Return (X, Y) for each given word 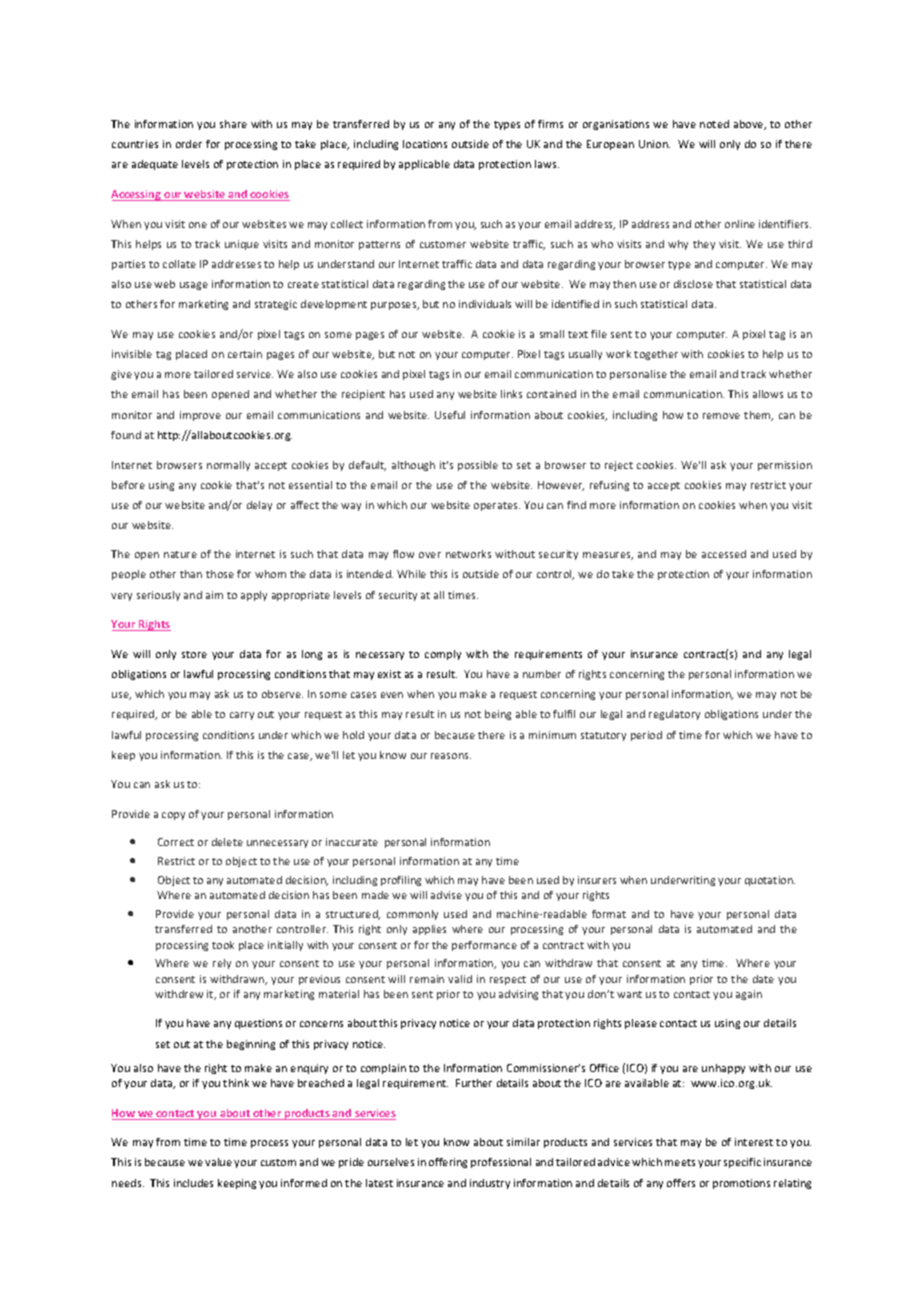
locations (425, 144)
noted (714, 124)
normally (228, 466)
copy (173, 816)
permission (785, 466)
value (218, 1162)
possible (478, 466)
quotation (770, 881)
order (189, 144)
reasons (451, 756)
